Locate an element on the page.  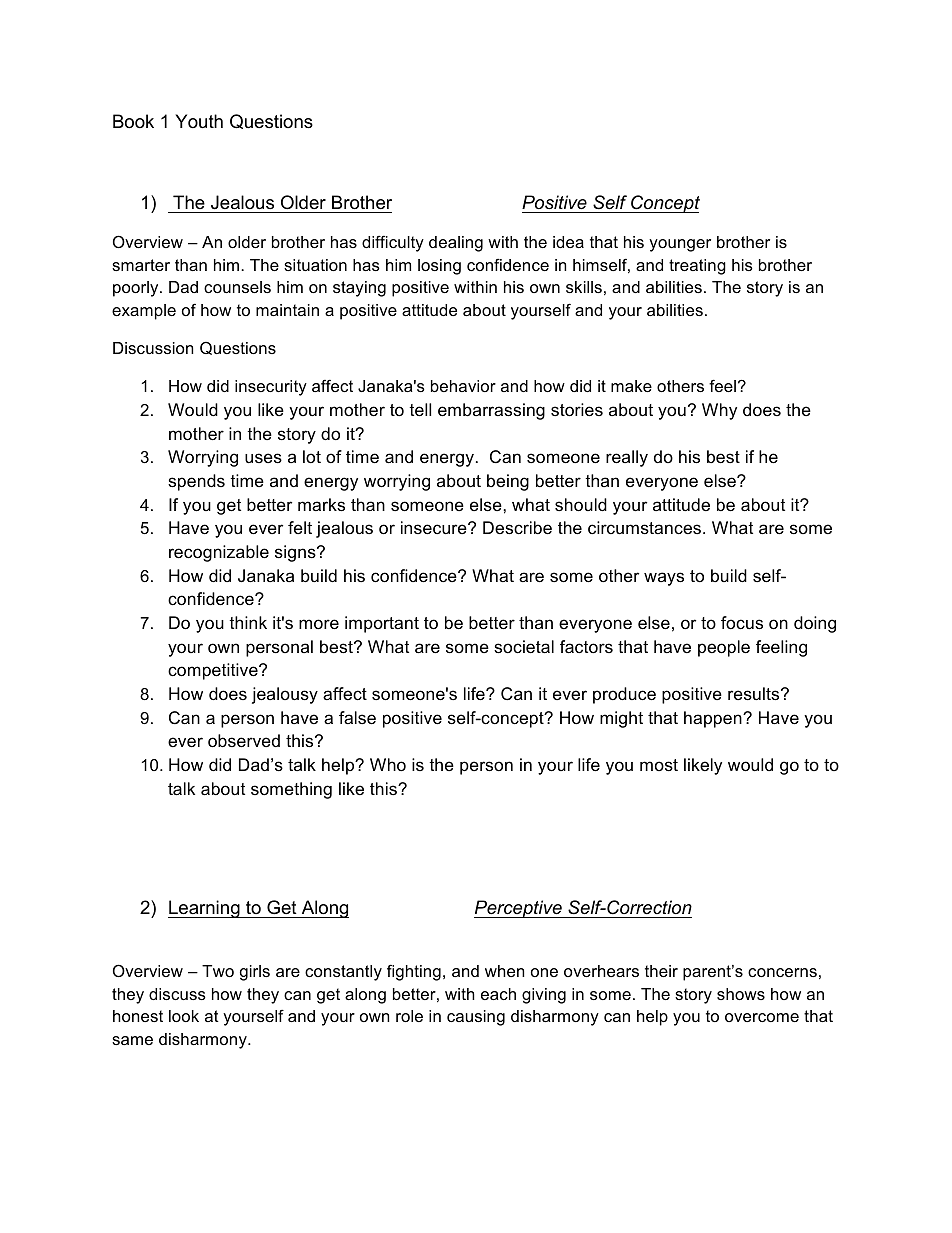
insecure is located at coordinates (435, 528).
